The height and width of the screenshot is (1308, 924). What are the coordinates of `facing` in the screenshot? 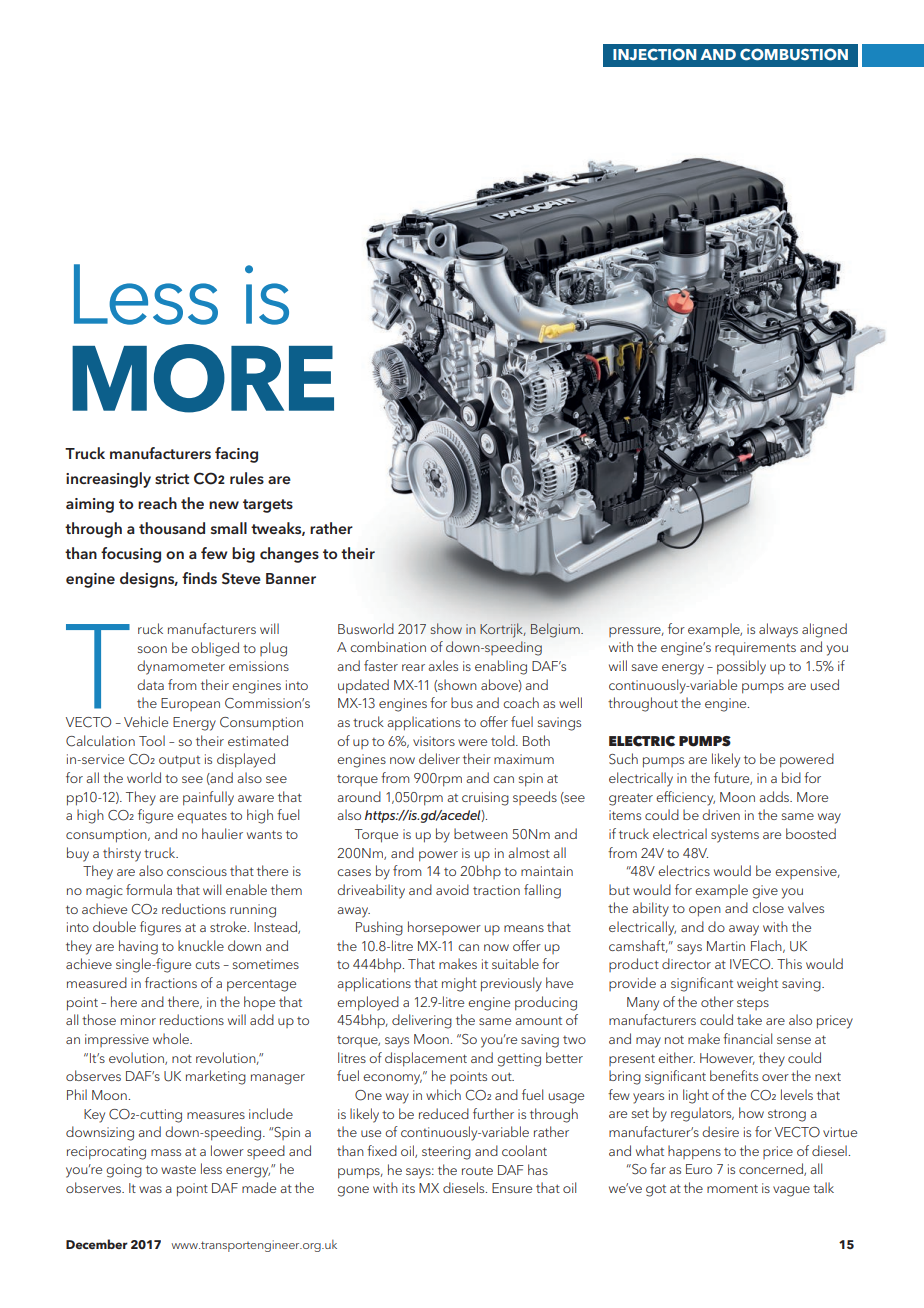 It's located at (236, 455).
